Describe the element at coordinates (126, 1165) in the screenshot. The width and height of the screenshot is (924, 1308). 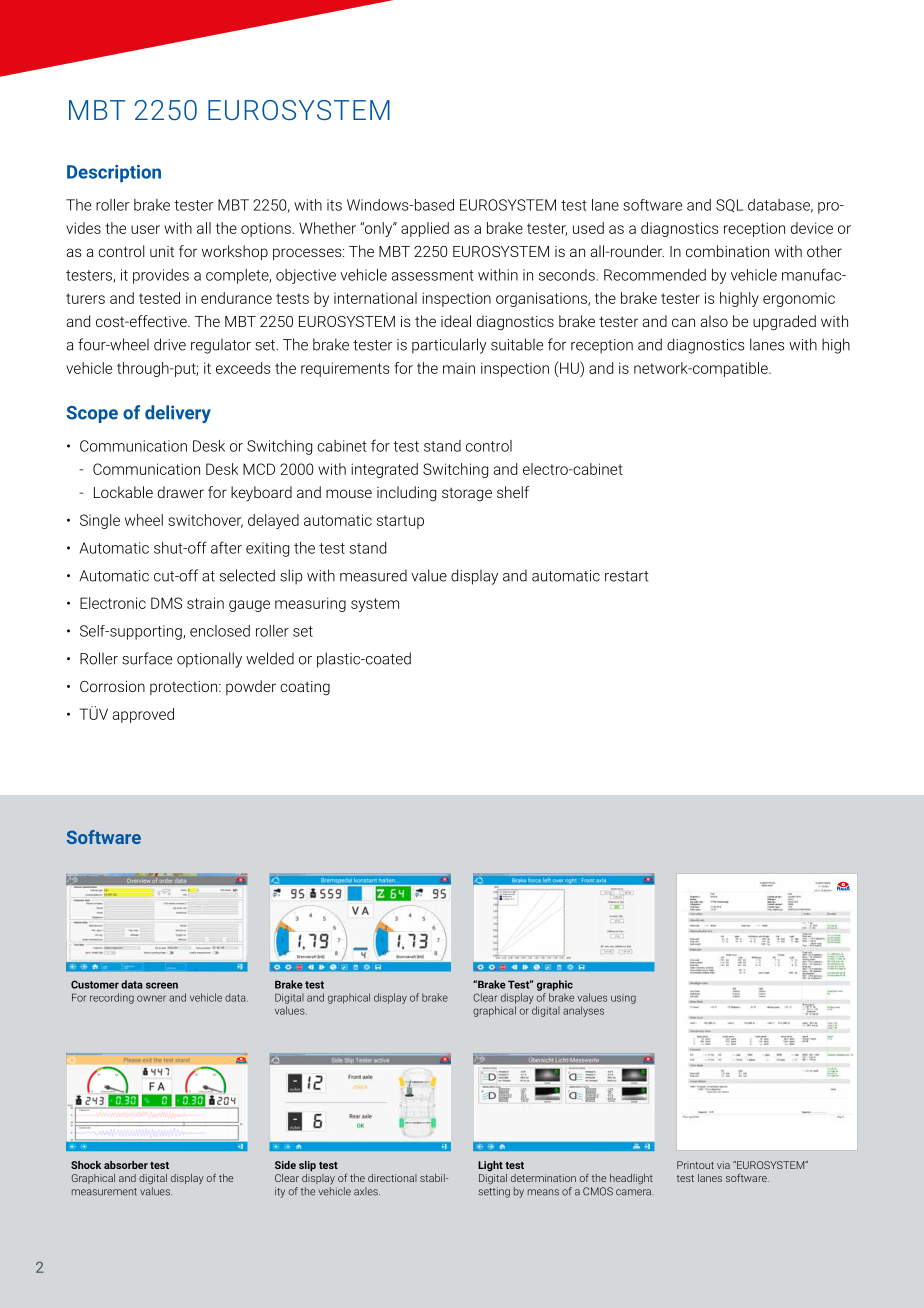
I see `absorber` at that location.
